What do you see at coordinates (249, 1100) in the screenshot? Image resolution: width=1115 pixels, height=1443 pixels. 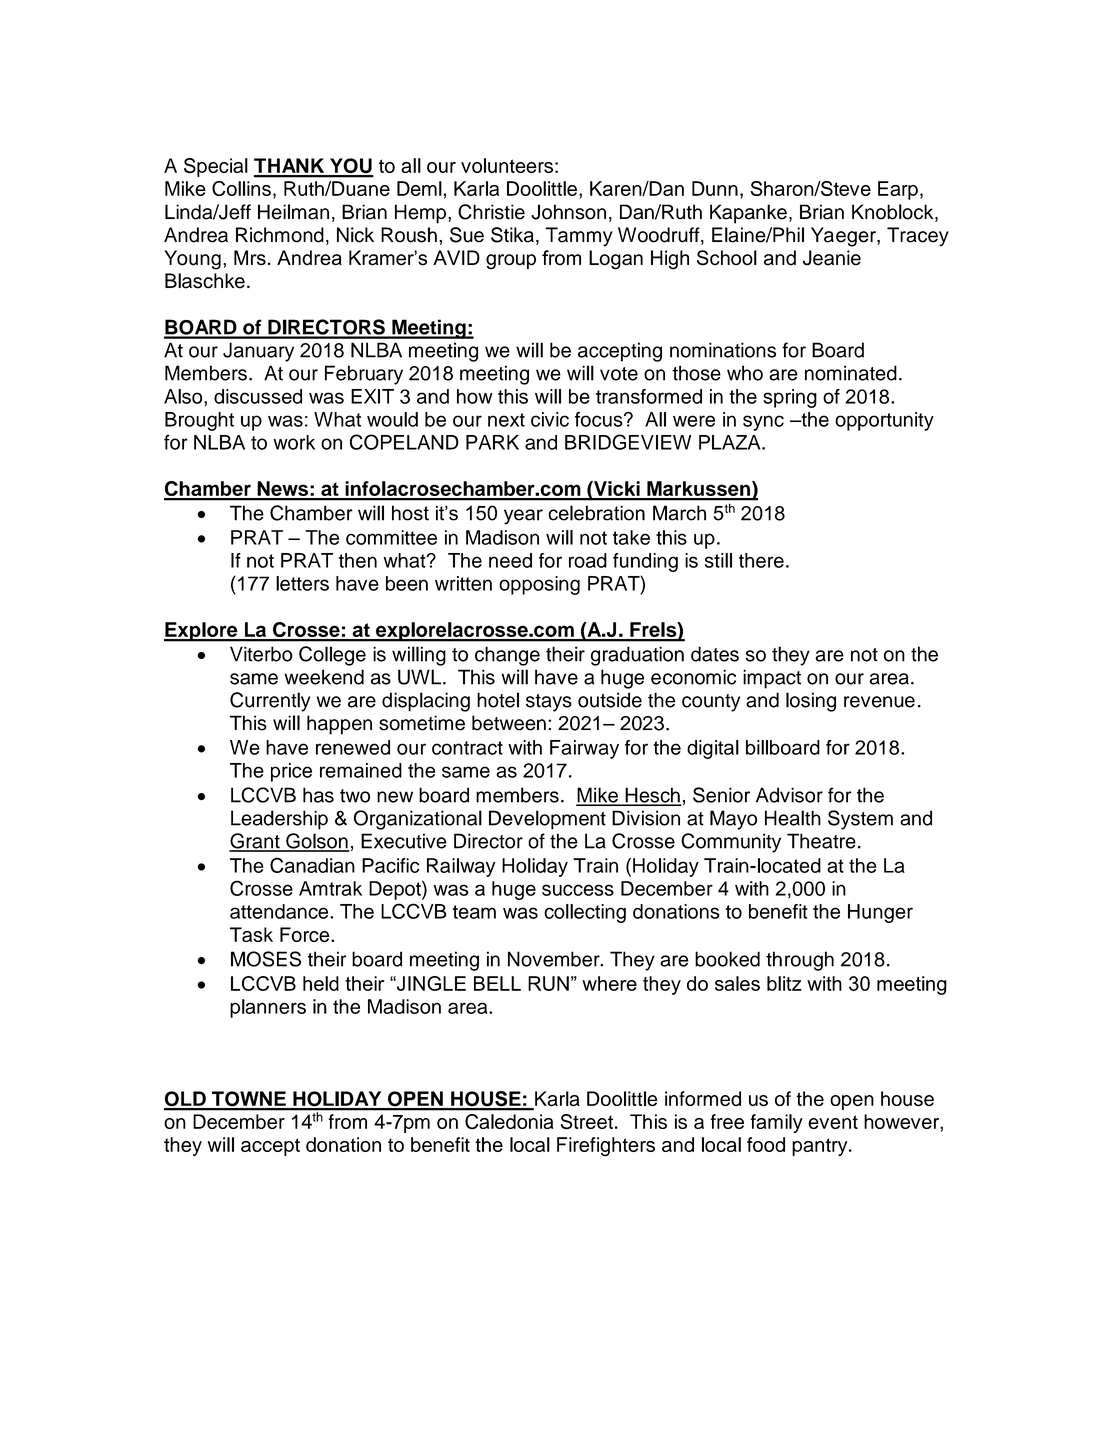 I see `TOWNE` at bounding box center [249, 1100].
